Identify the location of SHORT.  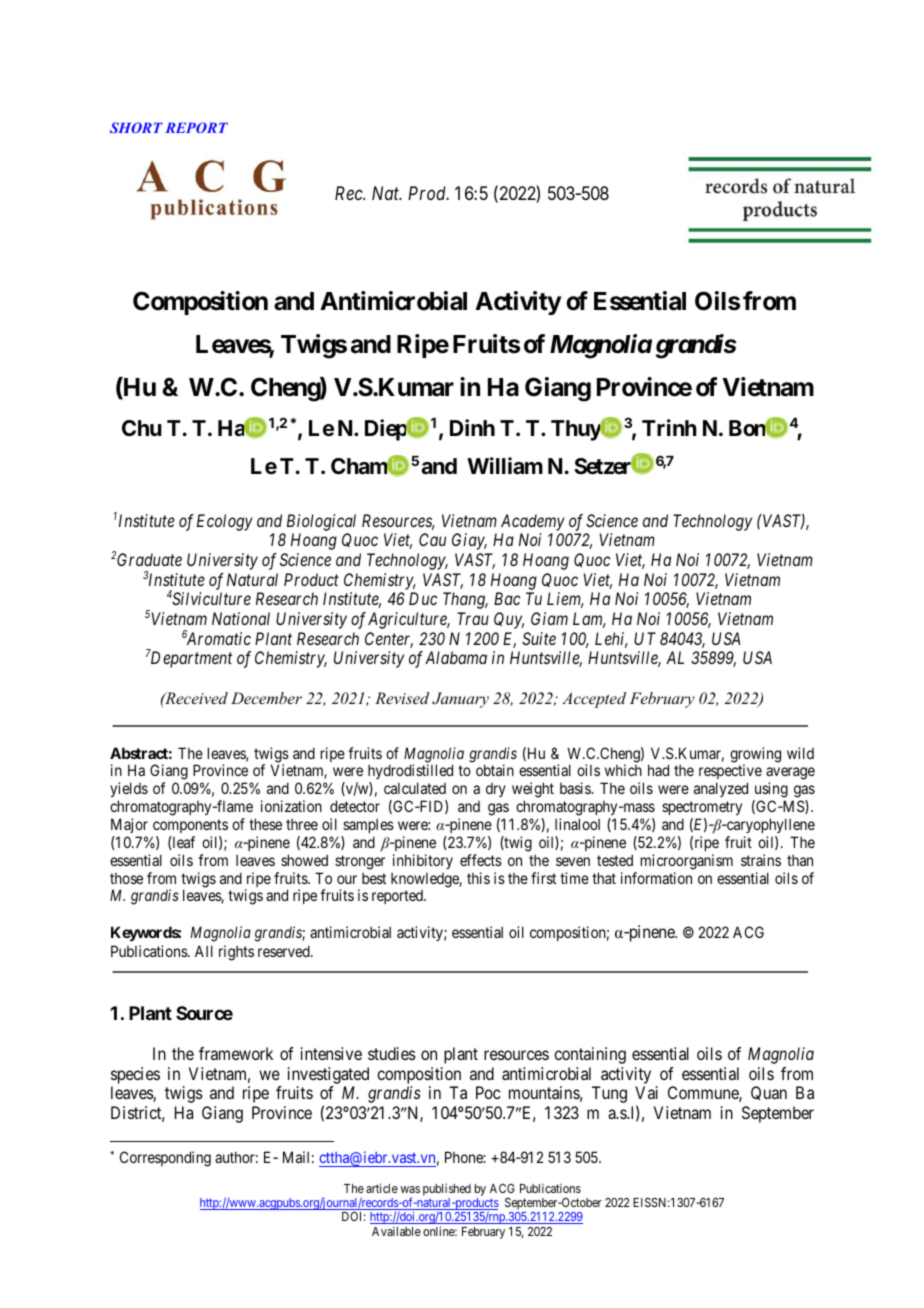
(136, 127).
